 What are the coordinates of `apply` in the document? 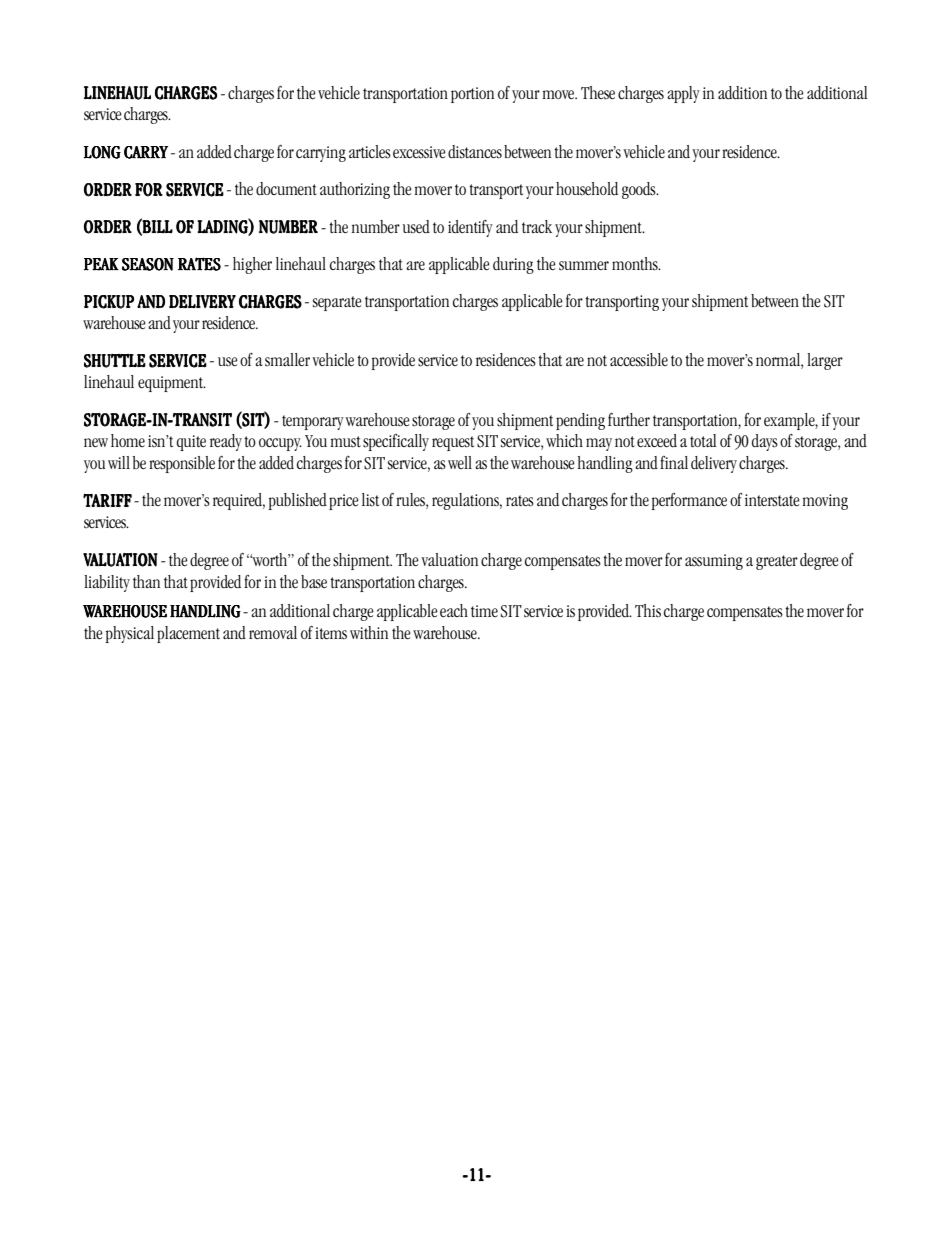 It's located at (683, 94).
